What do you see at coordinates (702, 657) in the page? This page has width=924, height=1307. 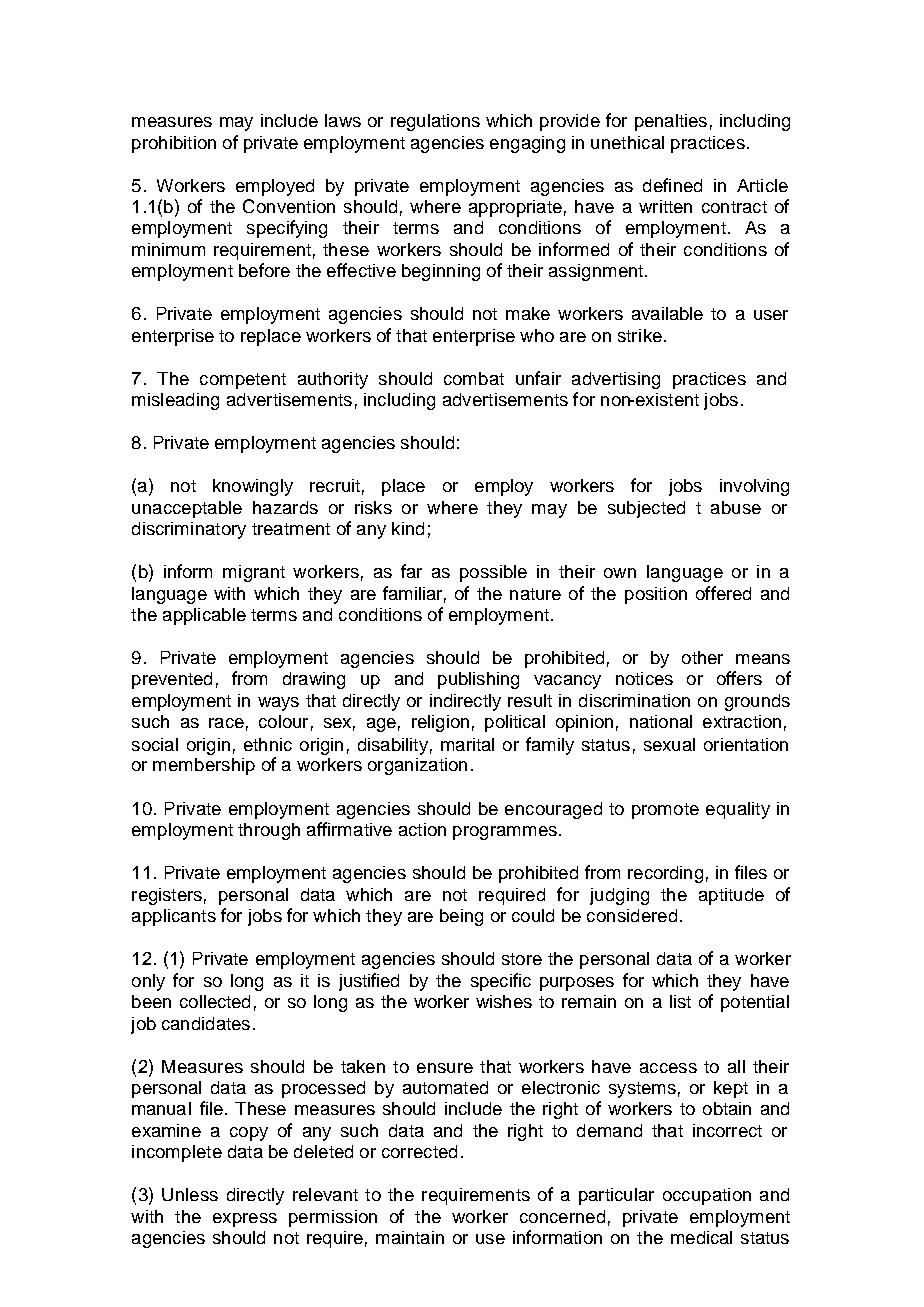 I see `other` at bounding box center [702, 657].
